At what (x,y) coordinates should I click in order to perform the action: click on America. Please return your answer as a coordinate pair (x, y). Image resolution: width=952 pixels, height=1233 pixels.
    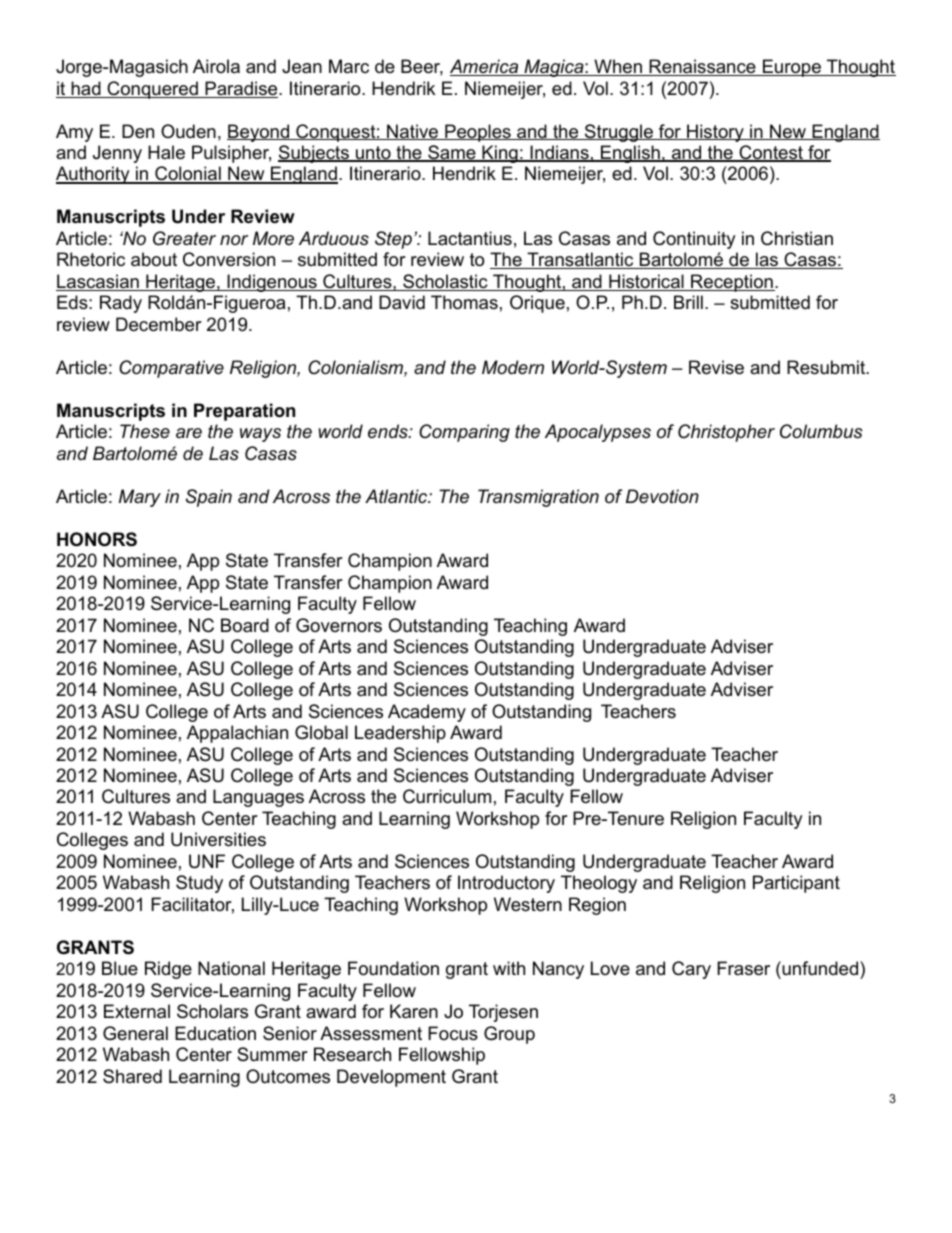
    Looking at the image, I should click on (485, 67).
